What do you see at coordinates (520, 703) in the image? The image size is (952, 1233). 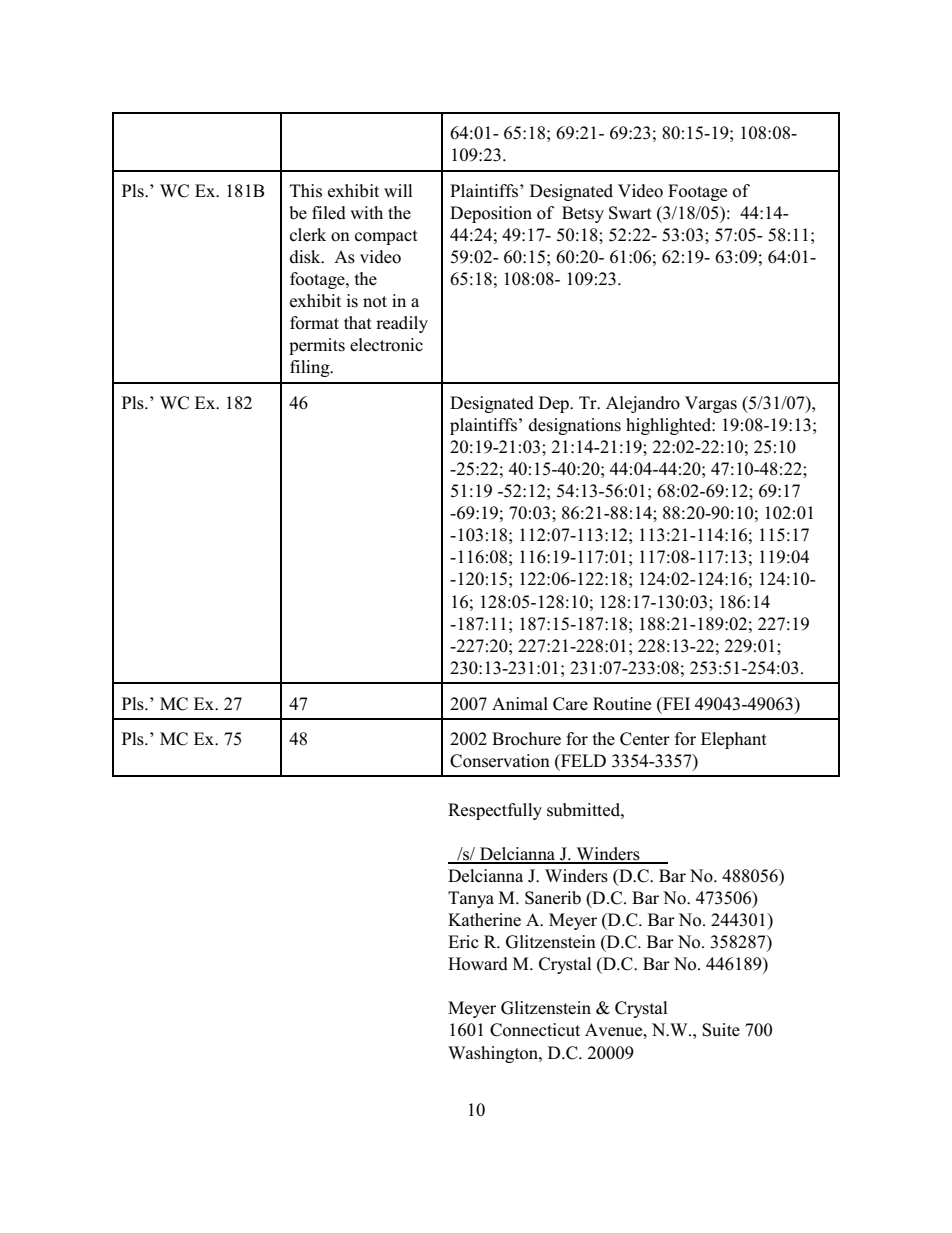 I see `Animal` at bounding box center [520, 703].
